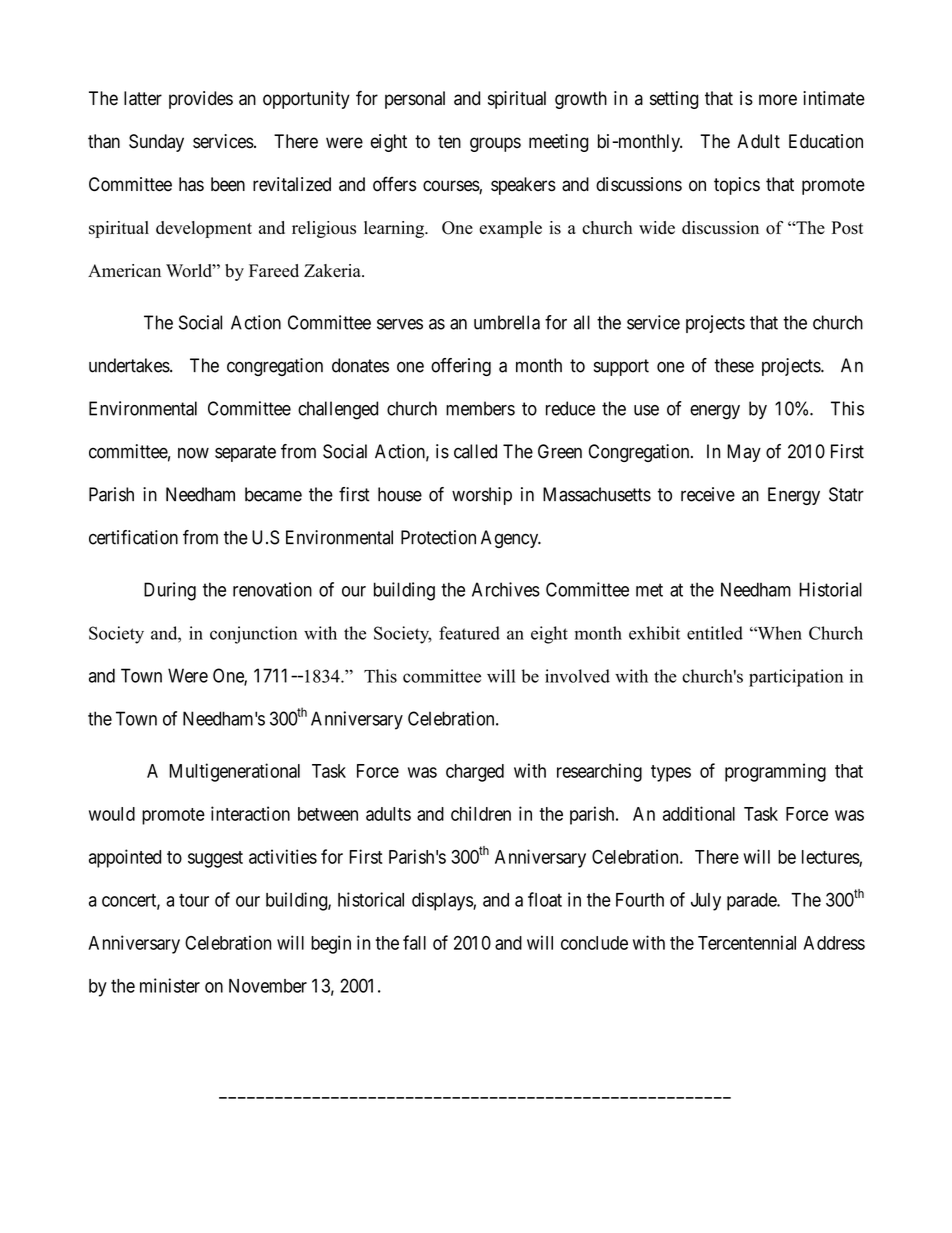 The height and width of the screenshot is (1233, 952). Describe the element at coordinates (461, 367) in the screenshot. I see `offering` at that location.
